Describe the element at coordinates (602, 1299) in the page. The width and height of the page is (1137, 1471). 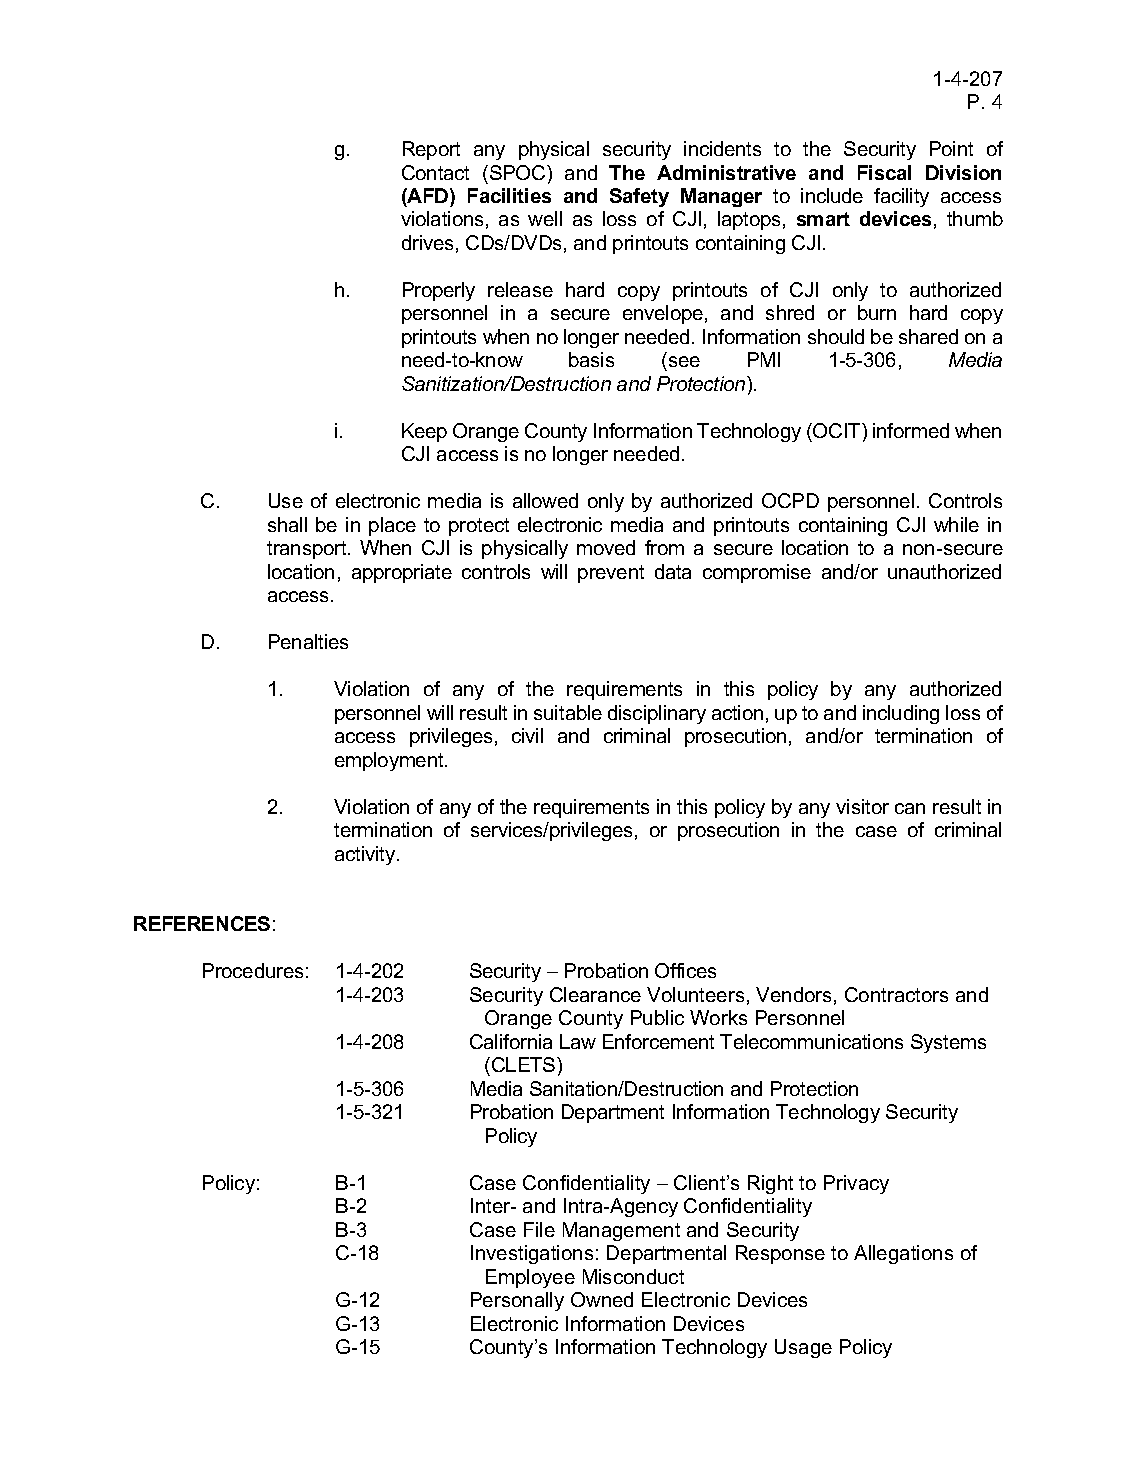
I see `Owned` at that location.
